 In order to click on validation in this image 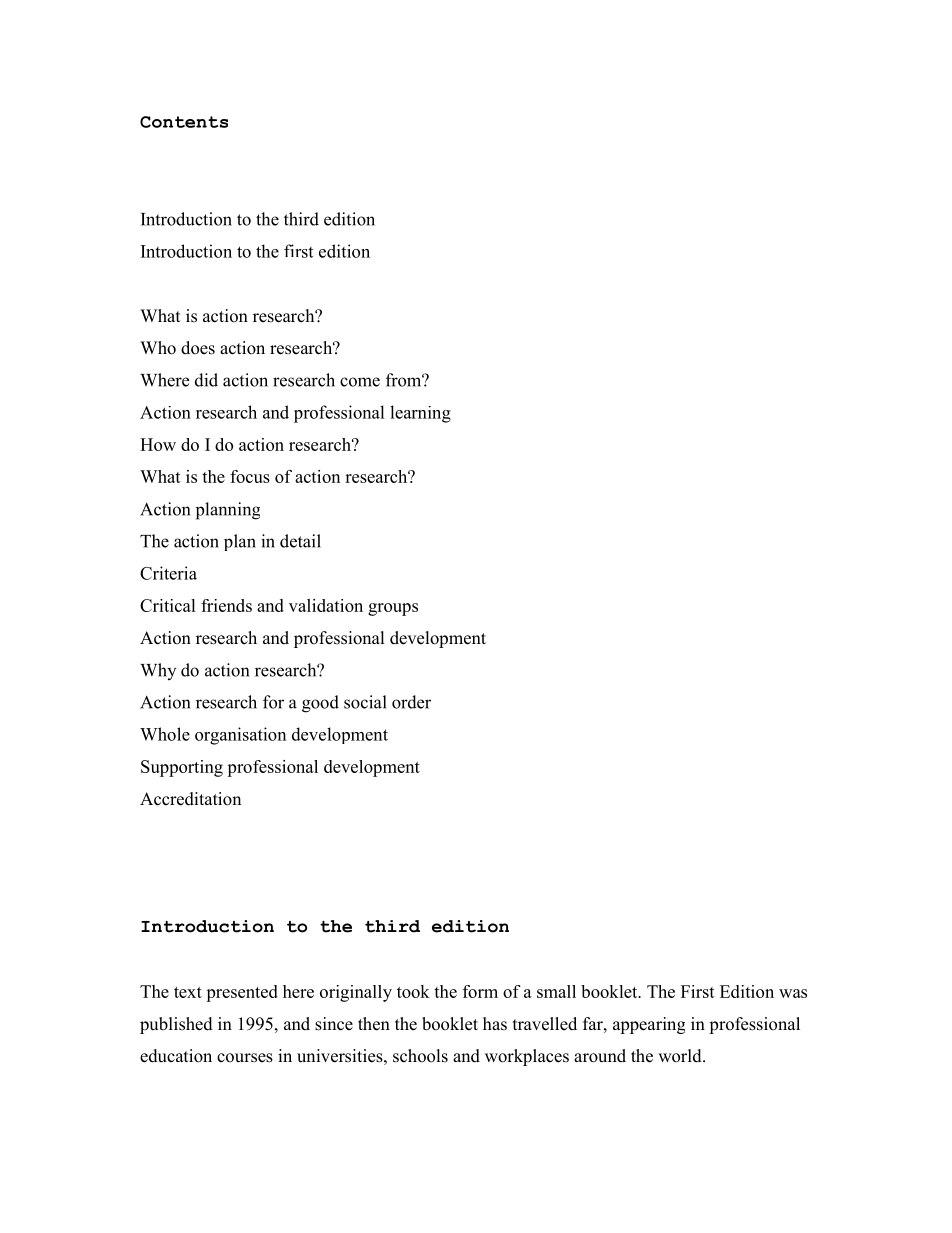, I will do `click(326, 605)`.
